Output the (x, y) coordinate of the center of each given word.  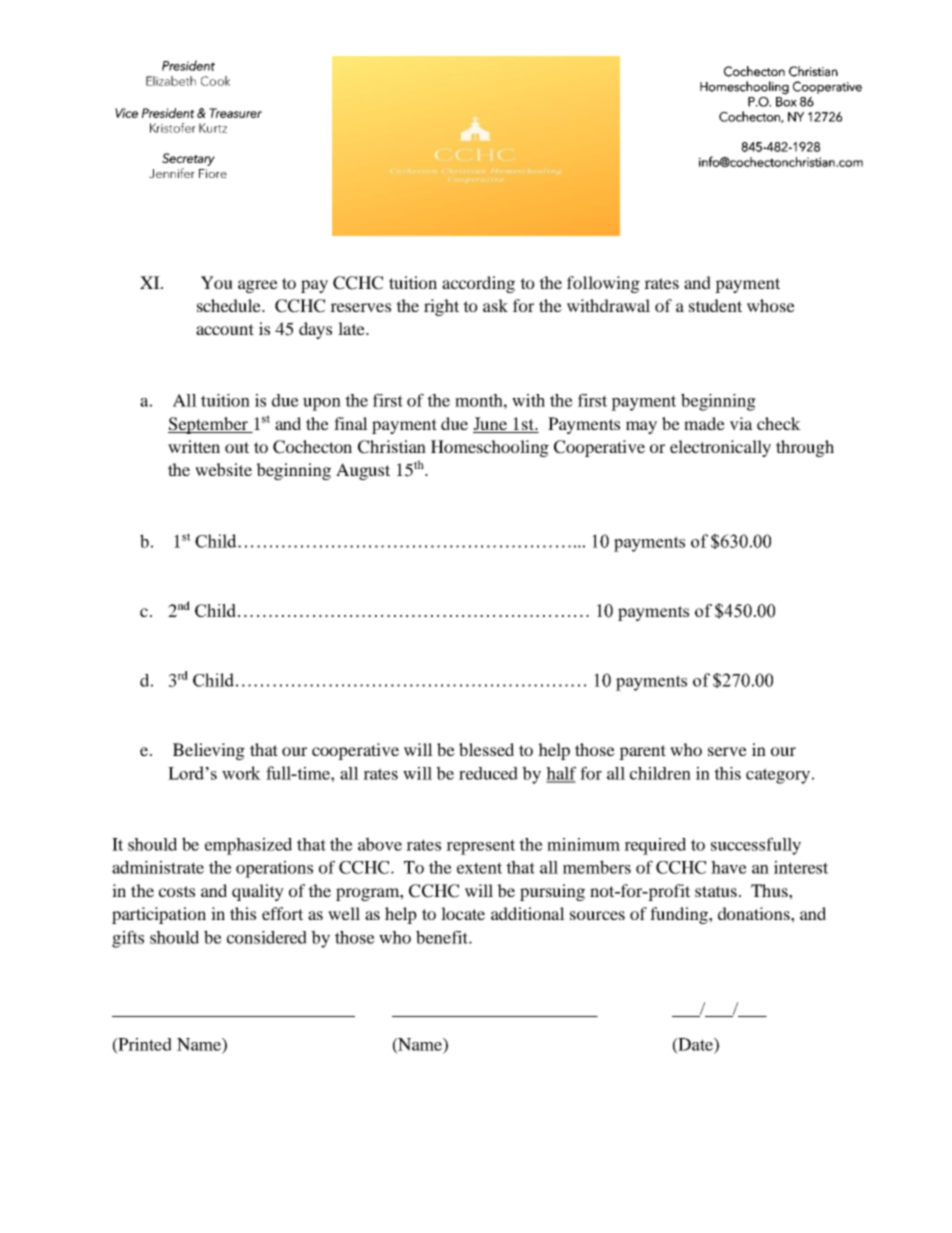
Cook (215, 81)
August (363, 471)
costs (177, 891)
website (223, 469)
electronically (720, 448)
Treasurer (235, 113)
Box (786, 102)
